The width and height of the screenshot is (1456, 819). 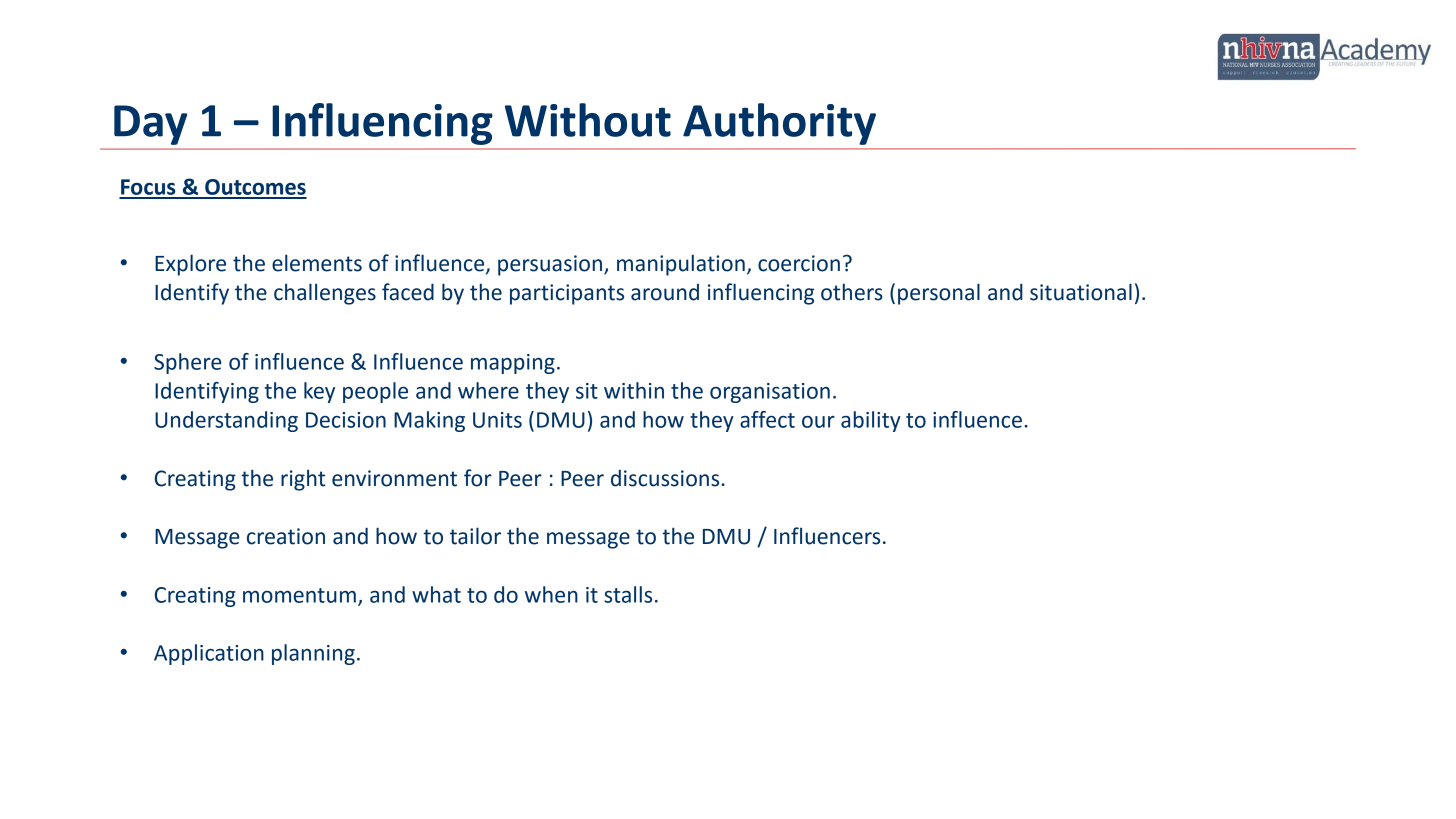 What do you see at coordinates (313, 654) in the screenshot?
I see `planning` at bounding box center [313, 654].
